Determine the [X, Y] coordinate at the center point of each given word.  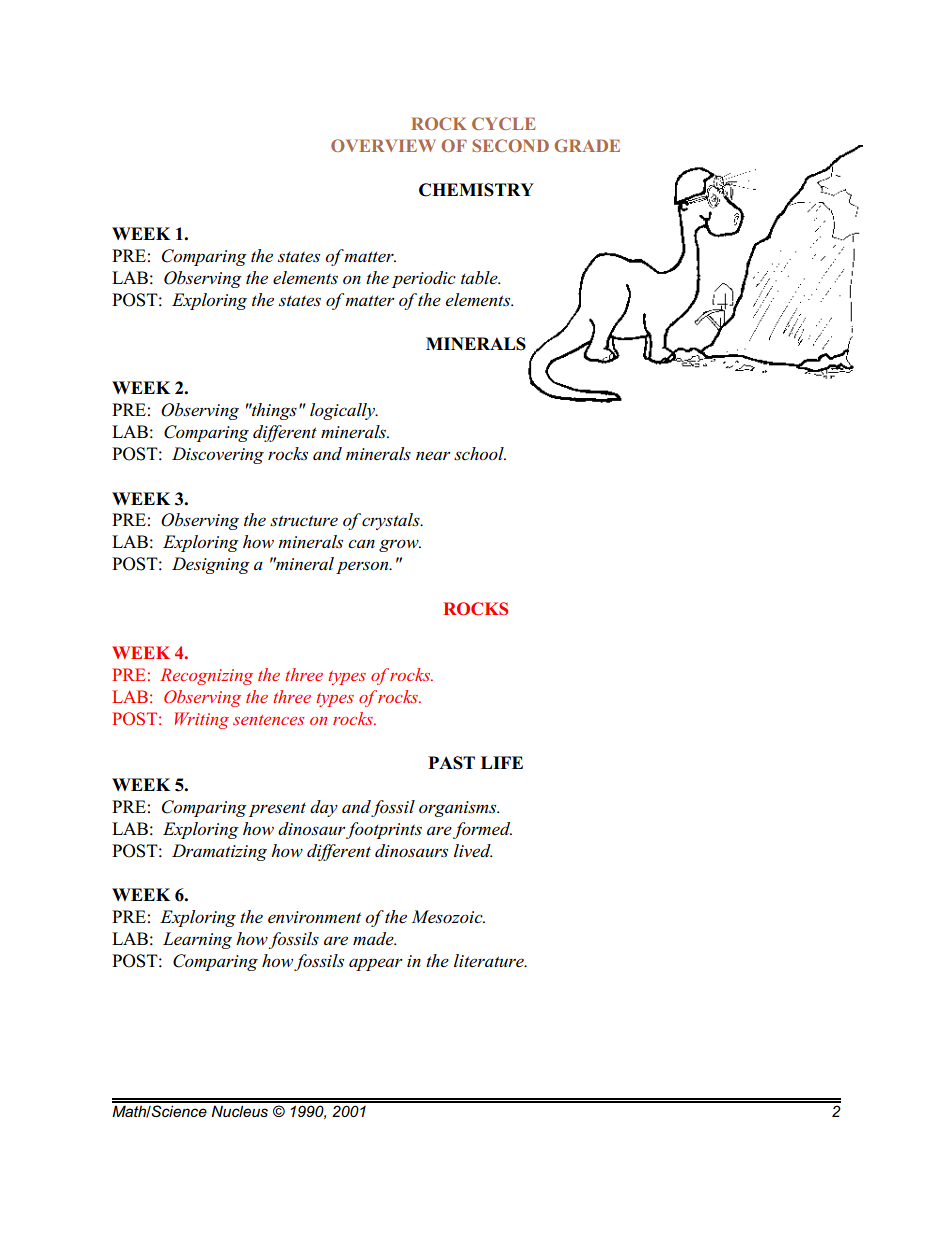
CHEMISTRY [476, 190]
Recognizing [206, 676]
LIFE [502, 762]
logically [343, 411]
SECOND [510, 145]
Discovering [218, 455]
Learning [197, 940]
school [480, 454]
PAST [451, 763]
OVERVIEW [383, 145]
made [374, 939]
